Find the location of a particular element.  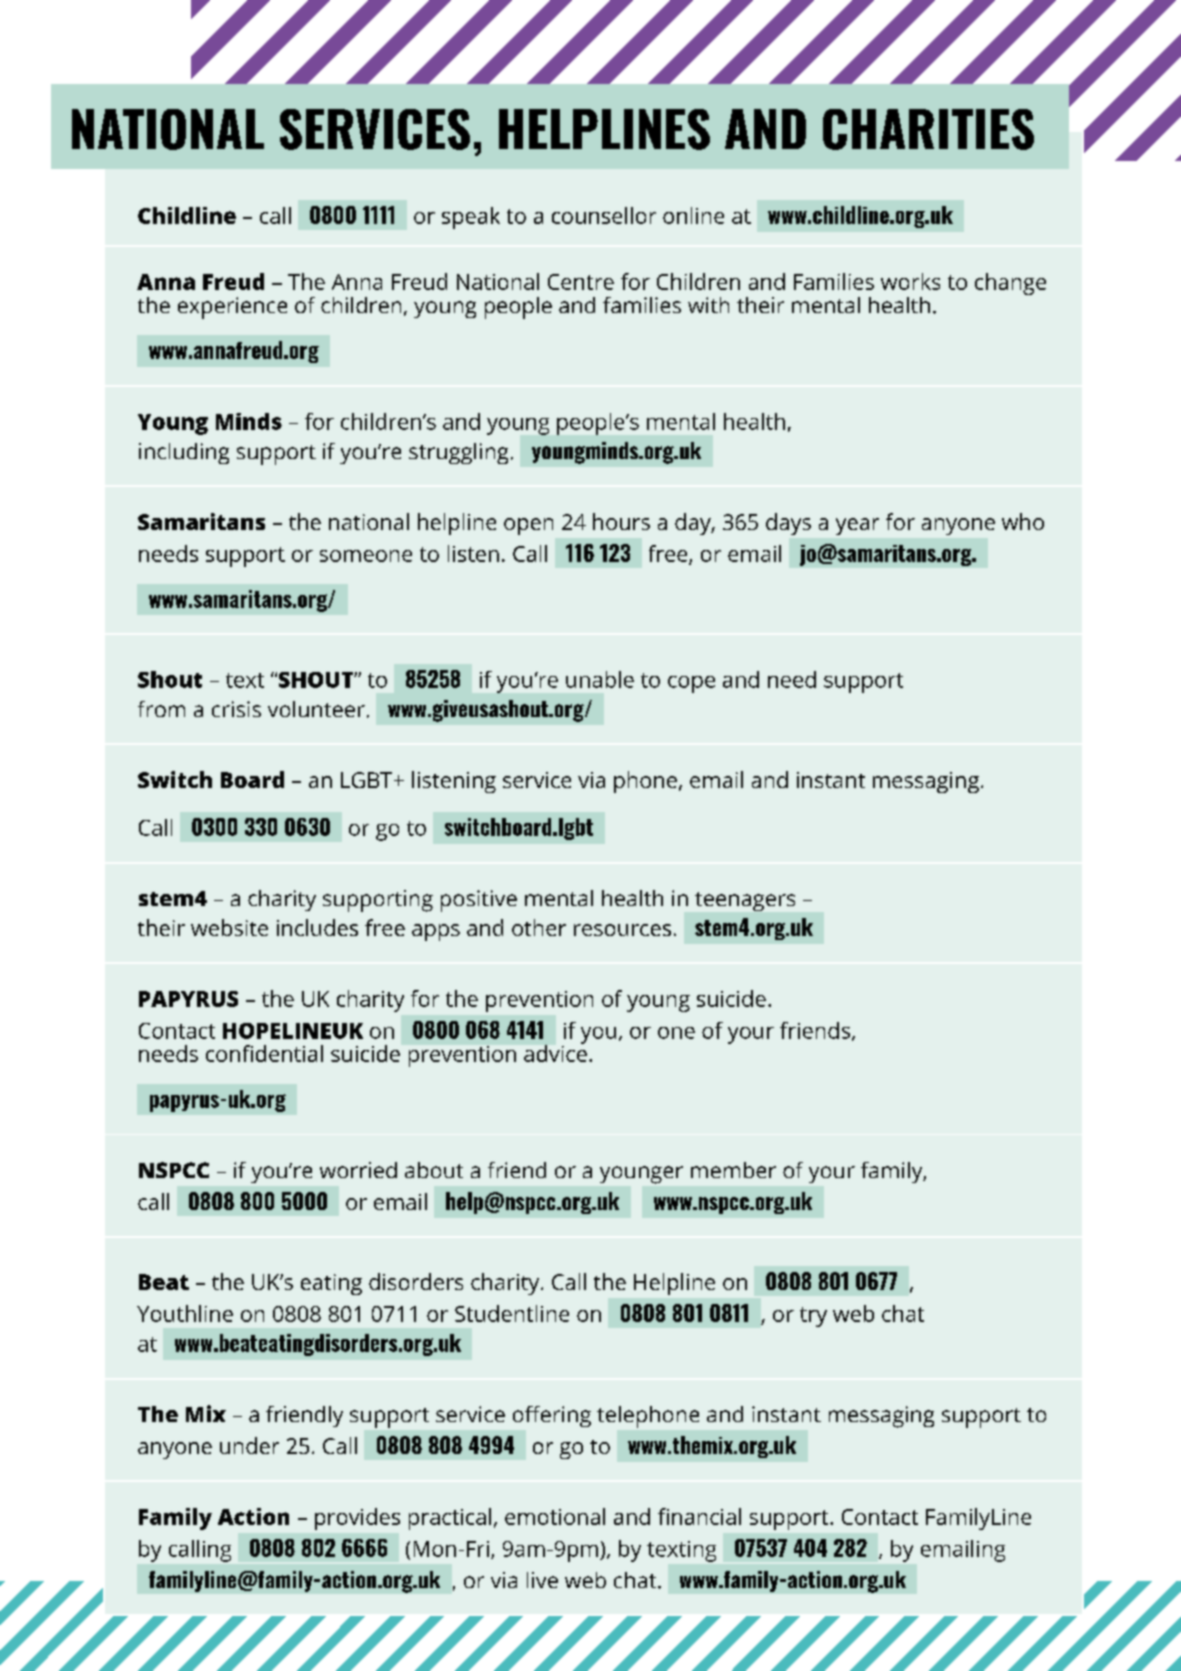

resources is located at coordinates (622, 930).
